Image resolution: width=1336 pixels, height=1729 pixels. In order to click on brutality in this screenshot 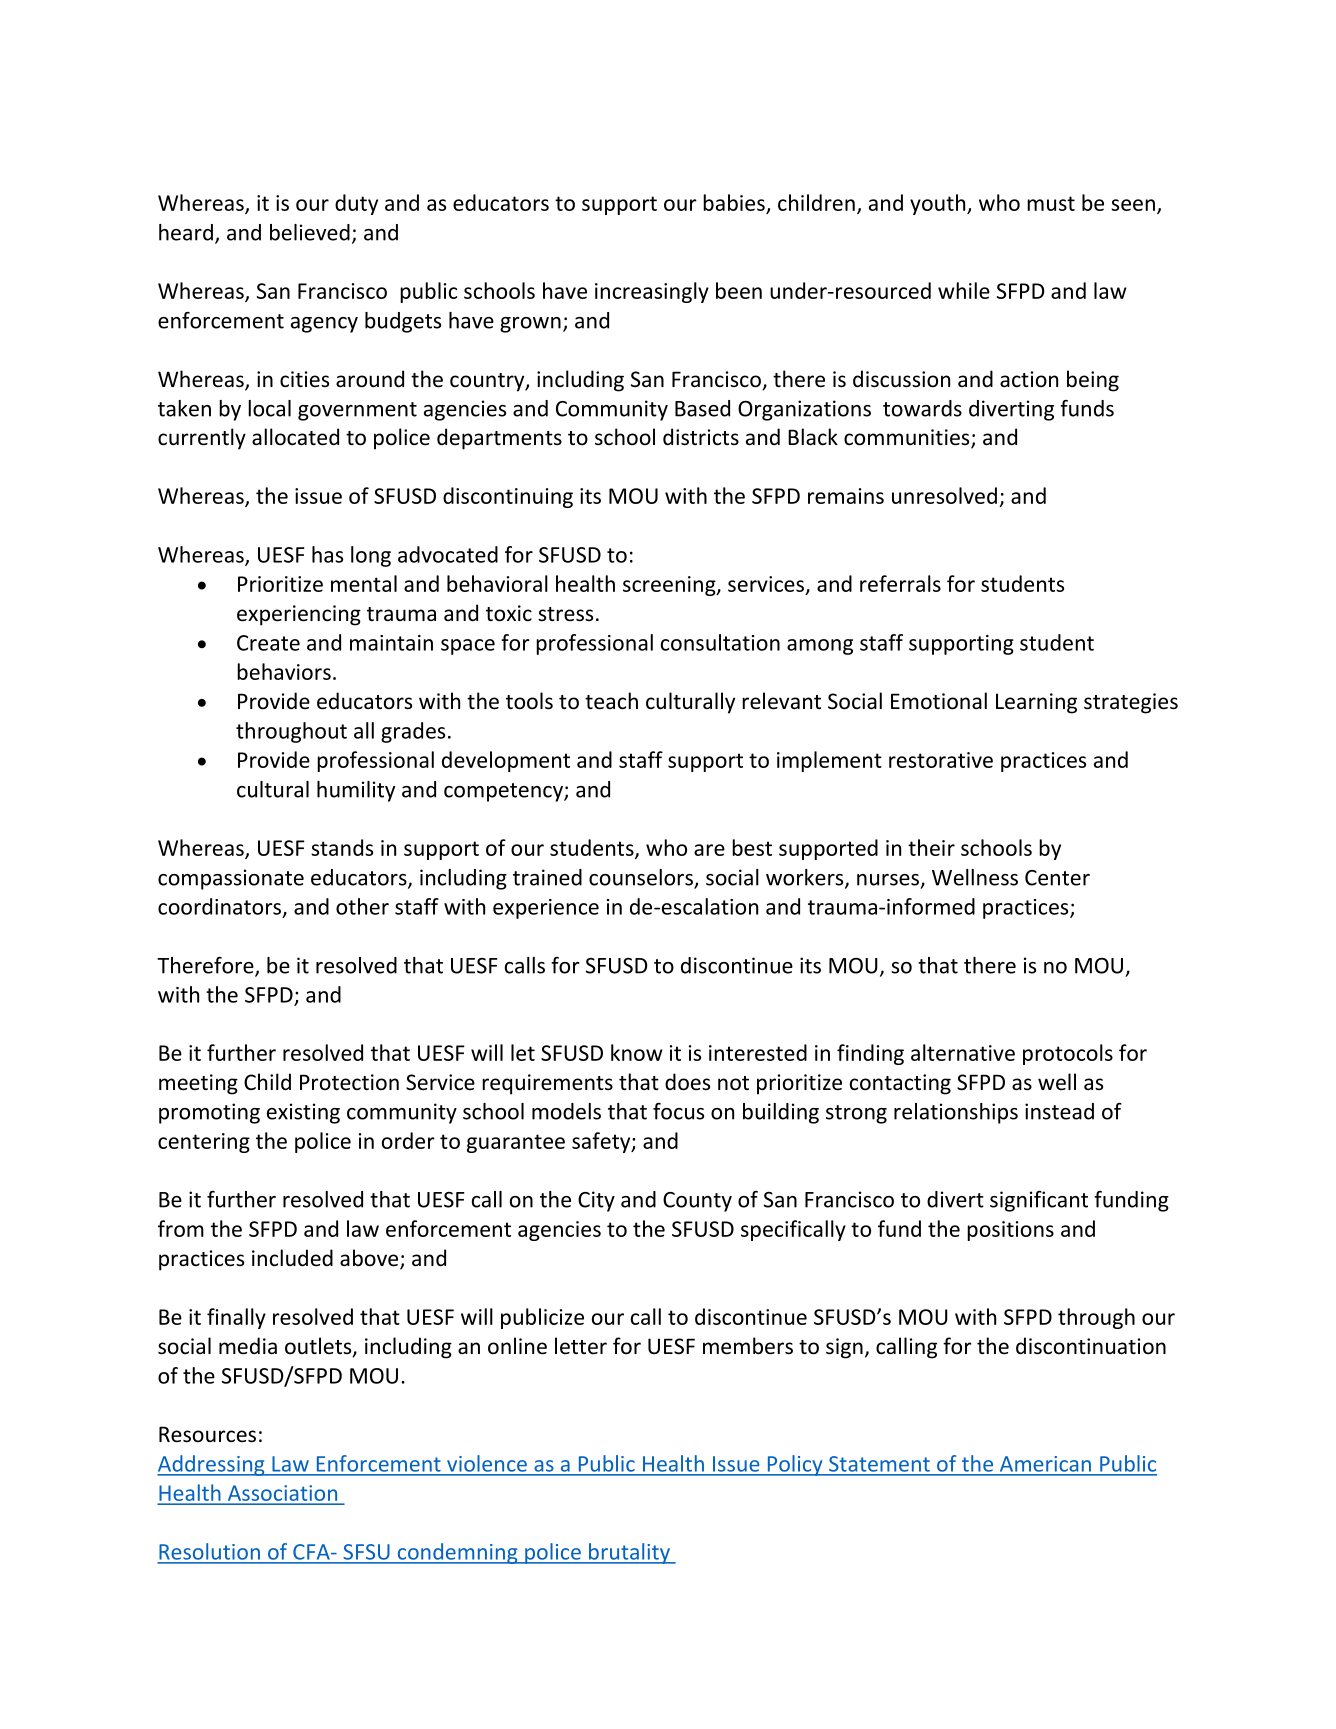, I will do `click(630, 1553)`.
